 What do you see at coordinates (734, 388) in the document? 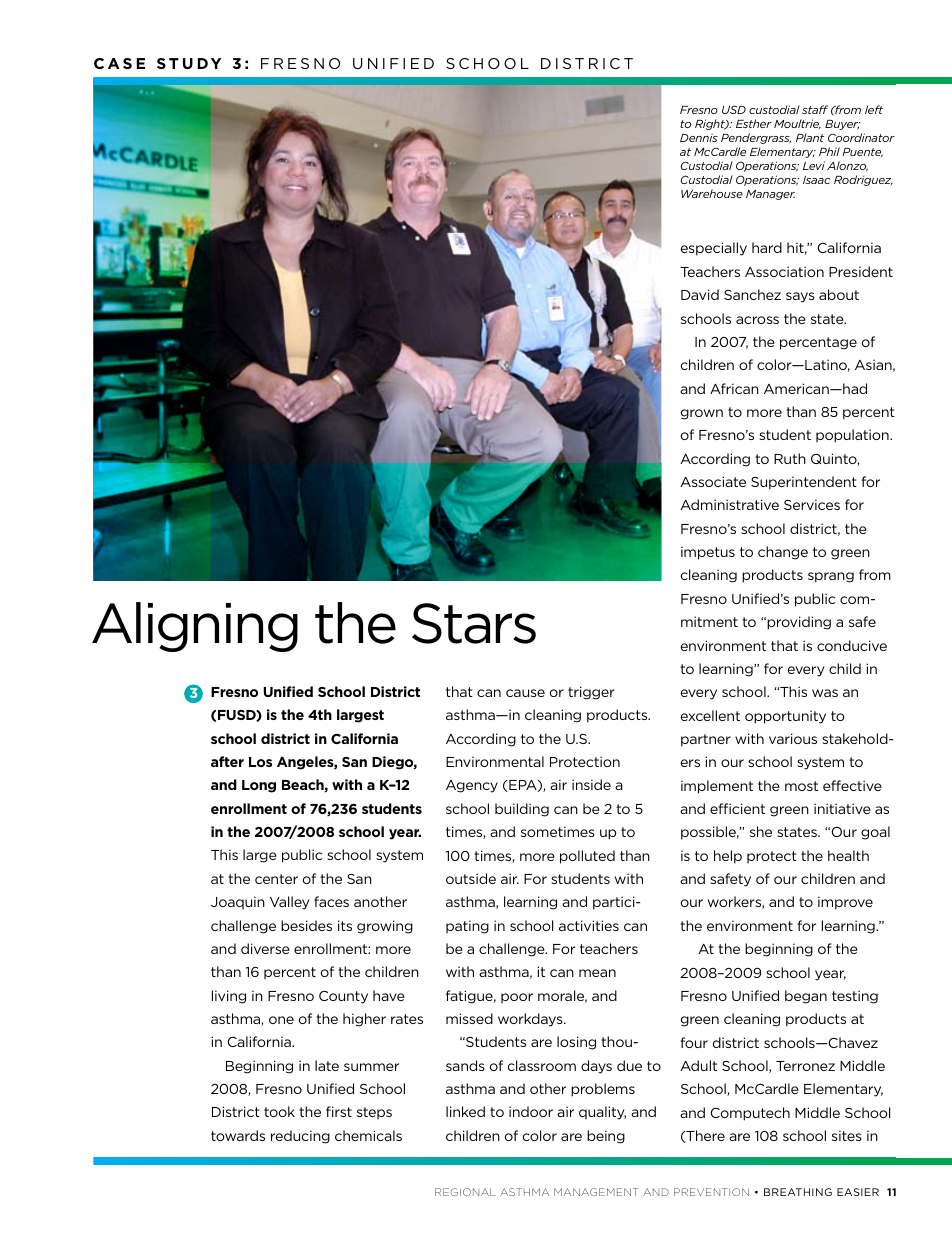
I see `African` at bounding box center [734, 388].
